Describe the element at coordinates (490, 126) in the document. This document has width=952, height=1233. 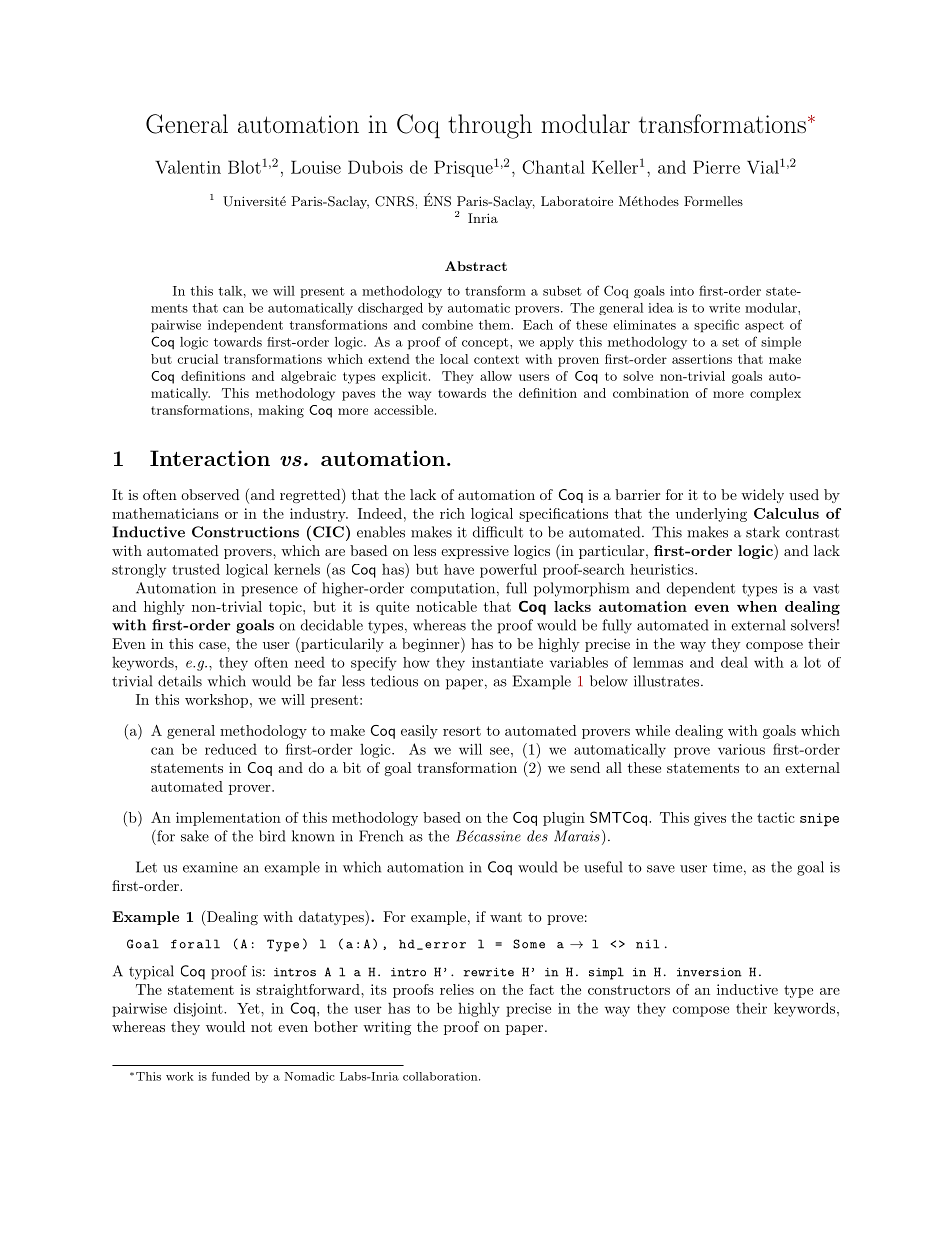
I see `through` at that location.
